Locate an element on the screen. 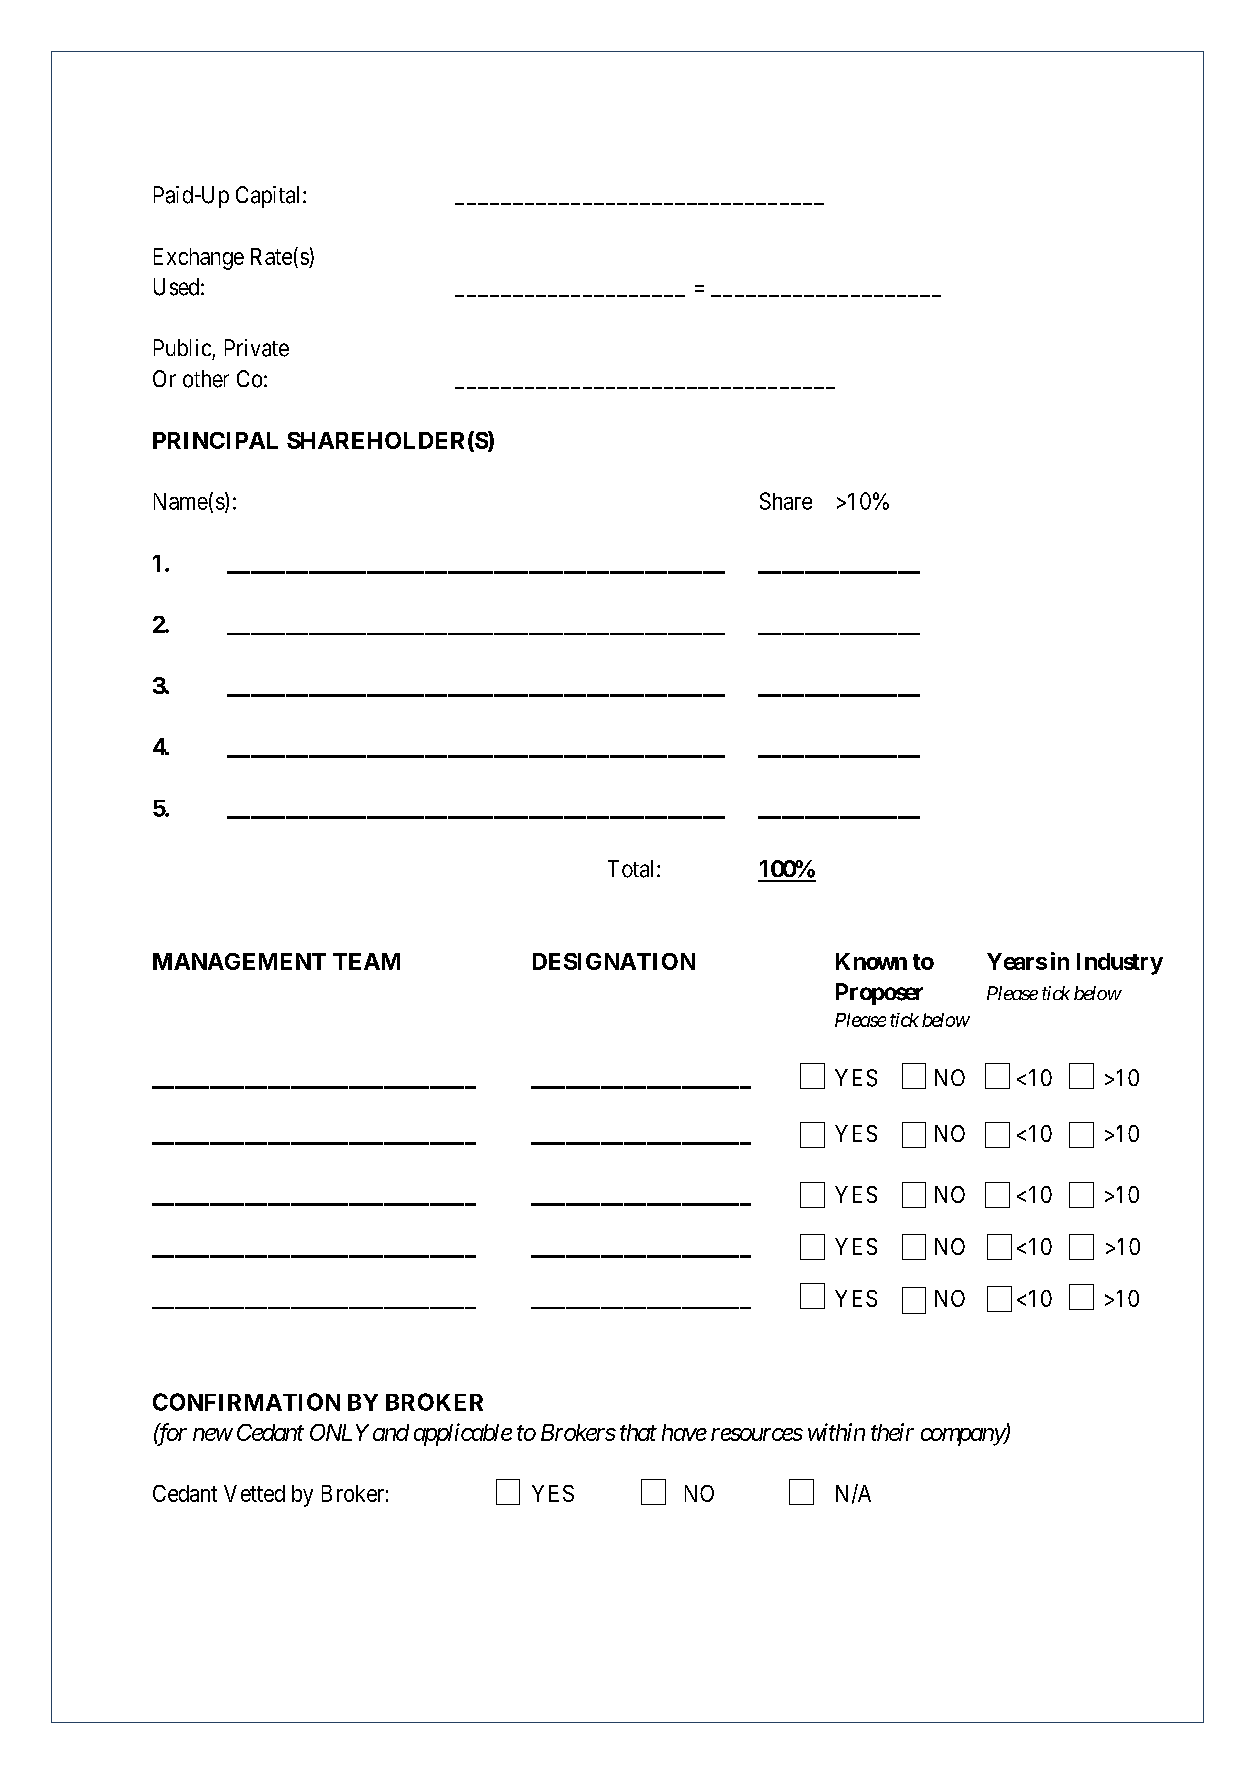 Image resolution: width=1254 pixels, height=1773 pixels. that is located at coordinates (638, 1432).
